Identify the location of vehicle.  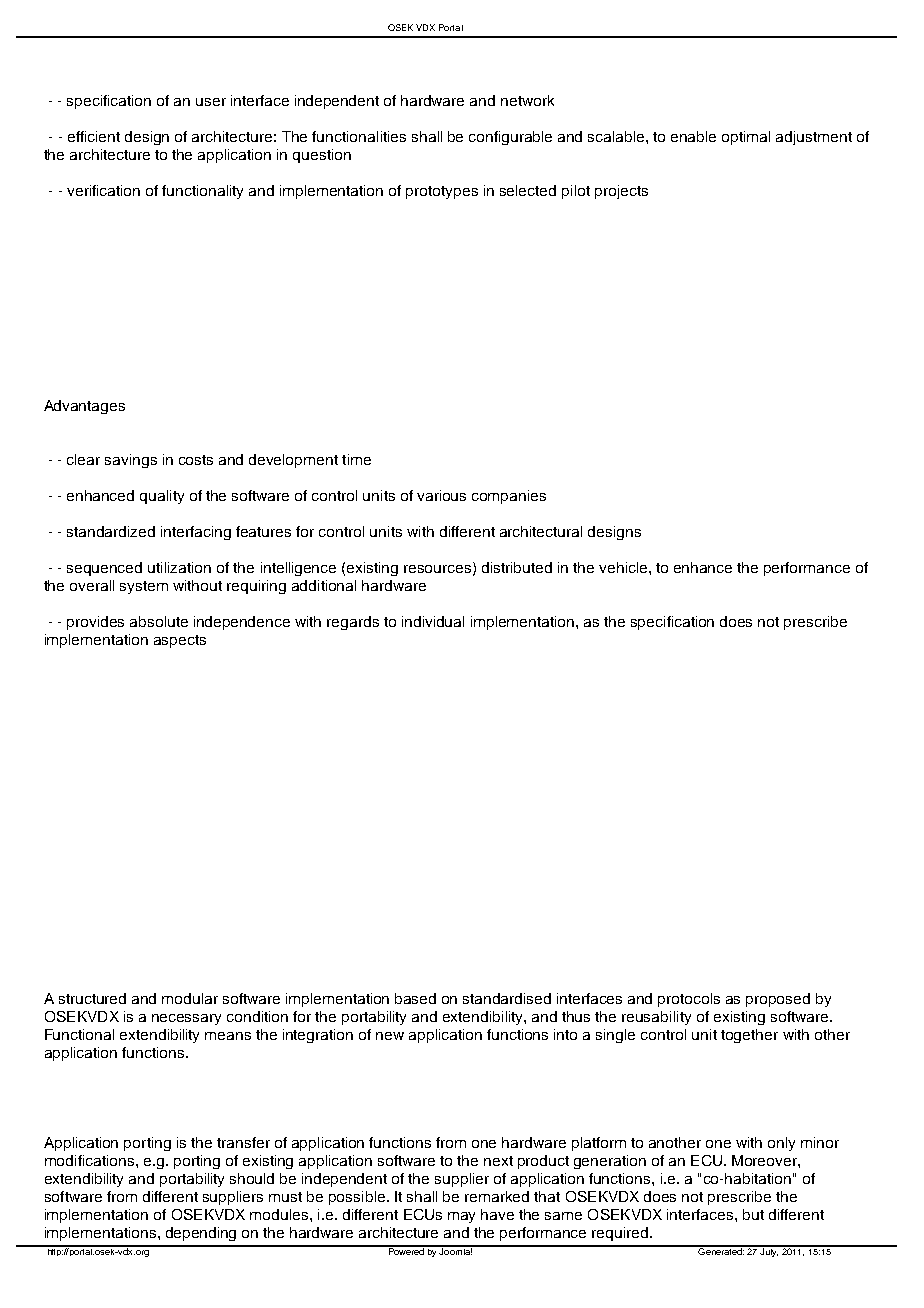
(624, 567).
